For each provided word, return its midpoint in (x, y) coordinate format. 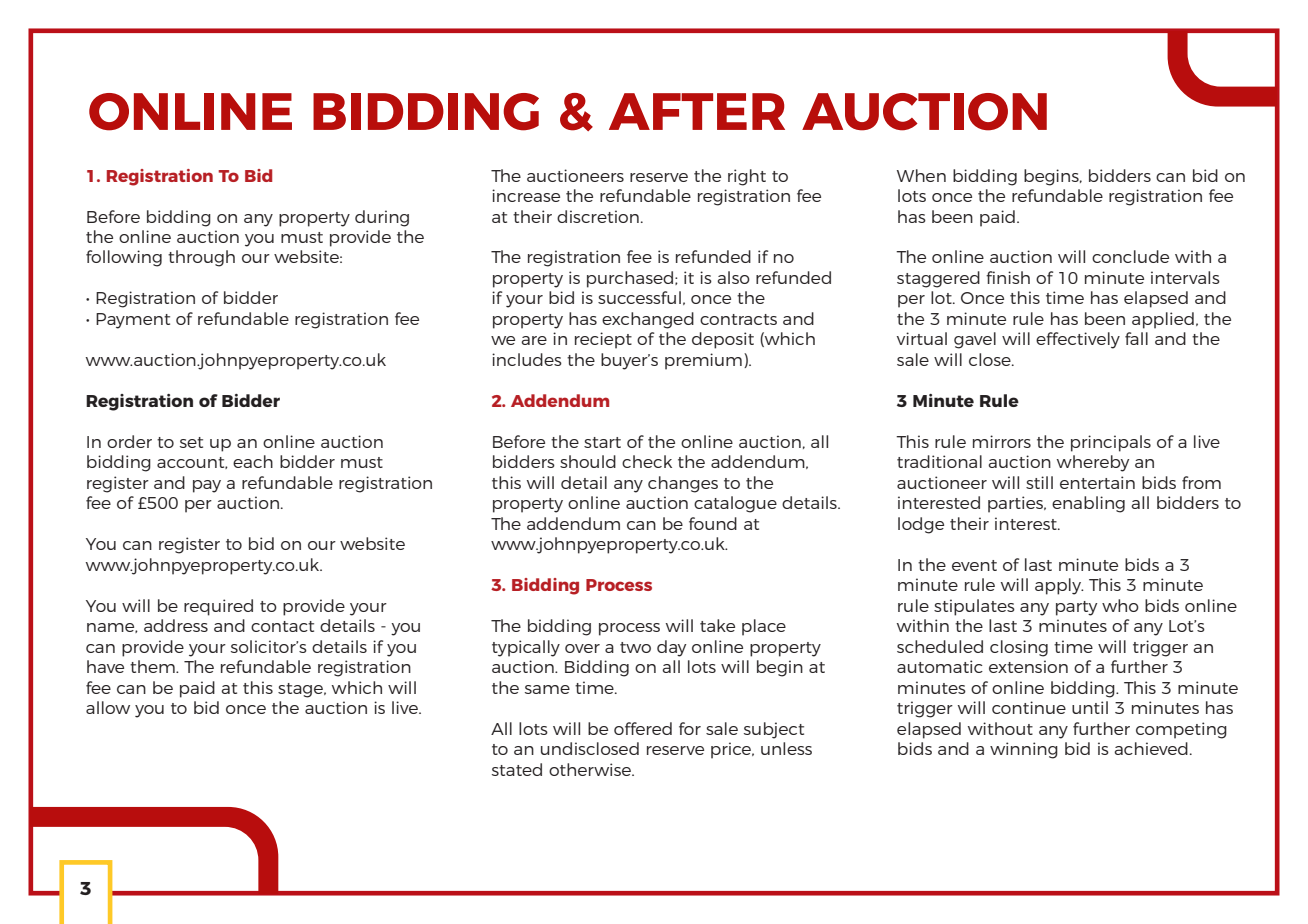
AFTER (697, 111)
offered (643, 728)
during (382, 218)
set (191, 442)
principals (1111, 443)
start (602, 442)
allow (108, 707)
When (921, 175)
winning (1024, 750)
